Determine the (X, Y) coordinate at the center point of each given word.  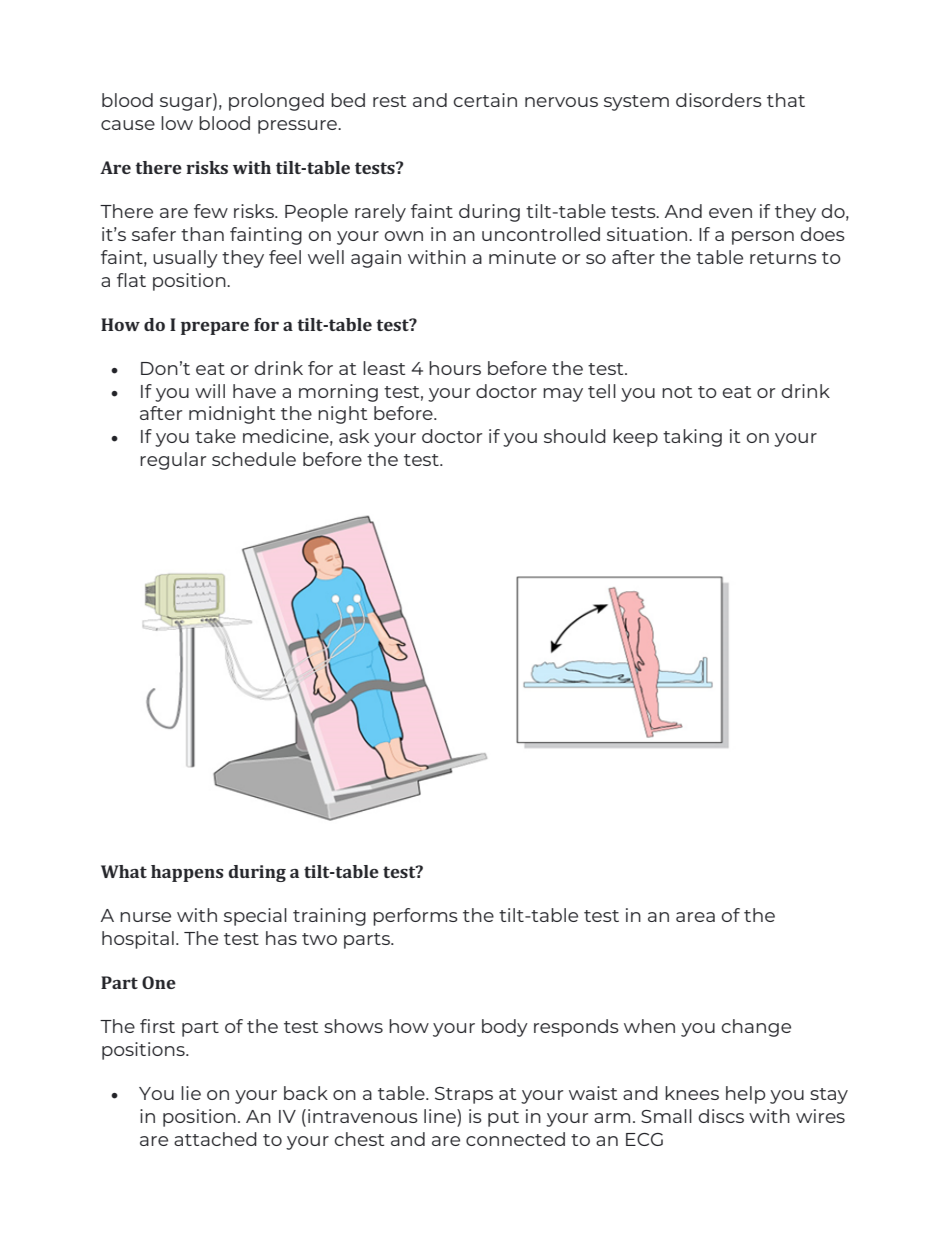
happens (187, 873)
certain (485, 100)
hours (455, 368)
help (745, 1095)
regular (173, 461)
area (695, 917)
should (575, 436)
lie (191, 1093)
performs (415, 917)
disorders (719, 100)
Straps (464, 1095)
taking (692, 438)
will (210, 391)
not (677, 392)
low (177, 123)
